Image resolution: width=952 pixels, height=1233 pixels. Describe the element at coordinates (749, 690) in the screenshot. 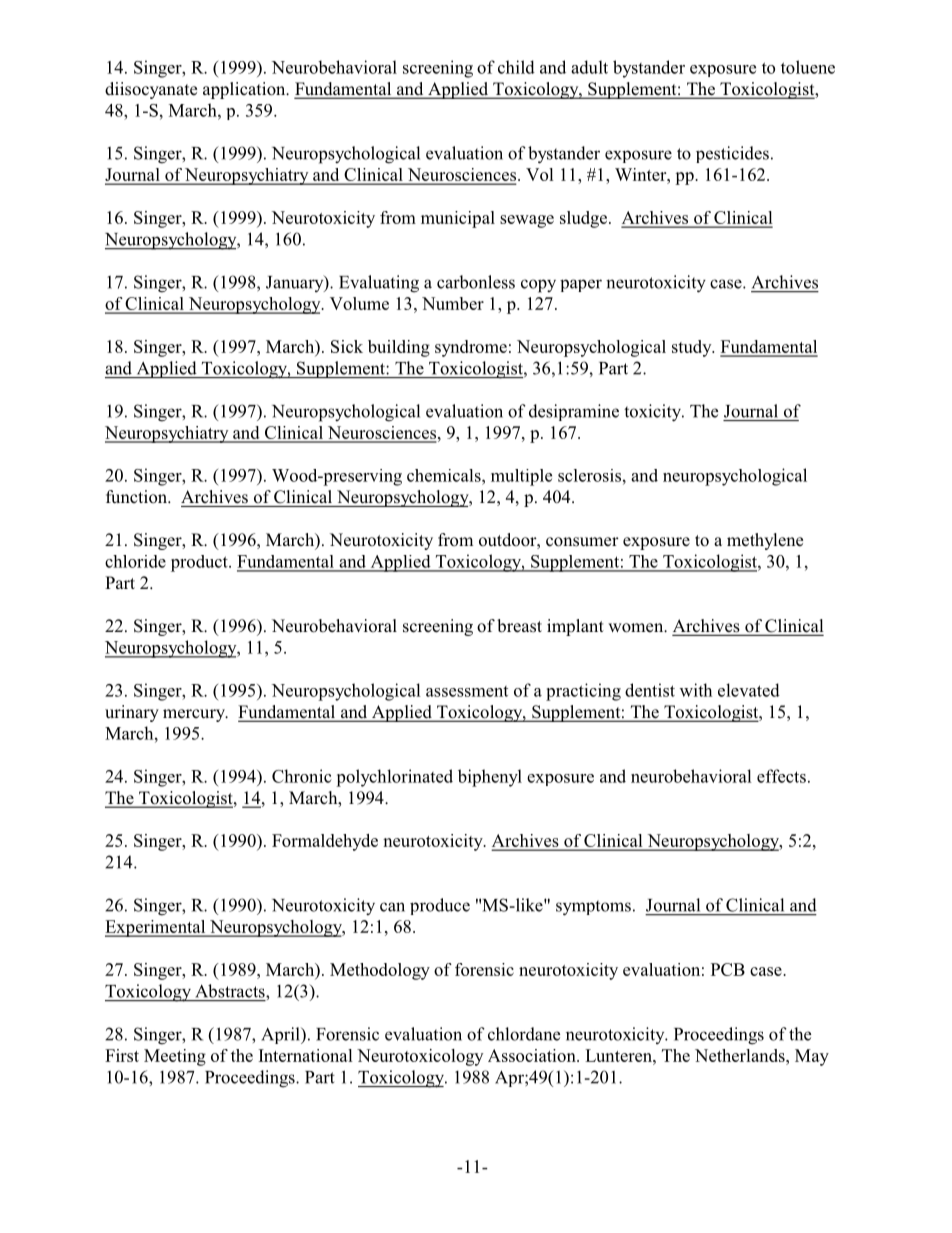

I see `elevated` at that location.
